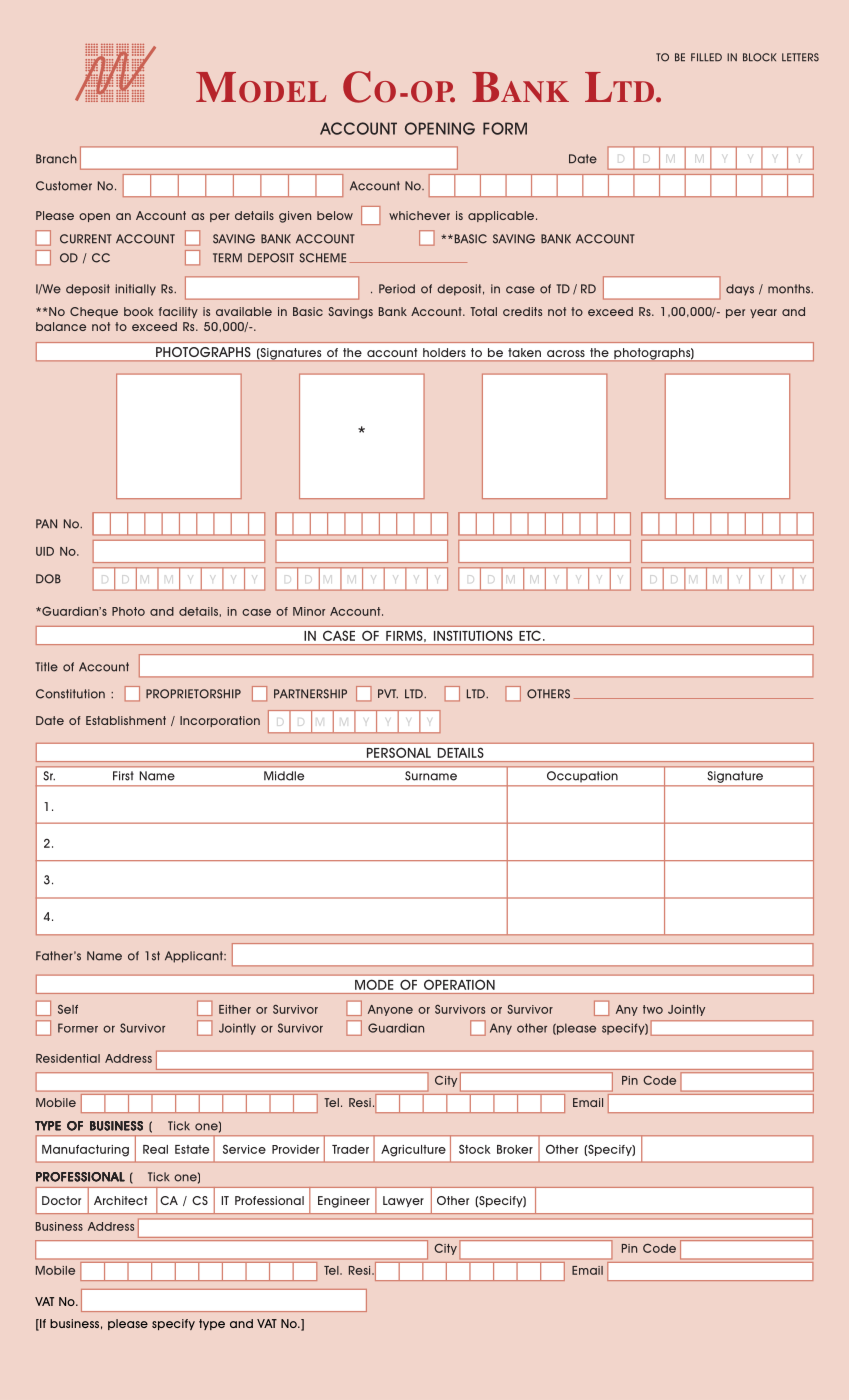 The image size is (849, 1400). Describe the element at coordinates (515, 1149) in the document. I see `Broker` at that location.
